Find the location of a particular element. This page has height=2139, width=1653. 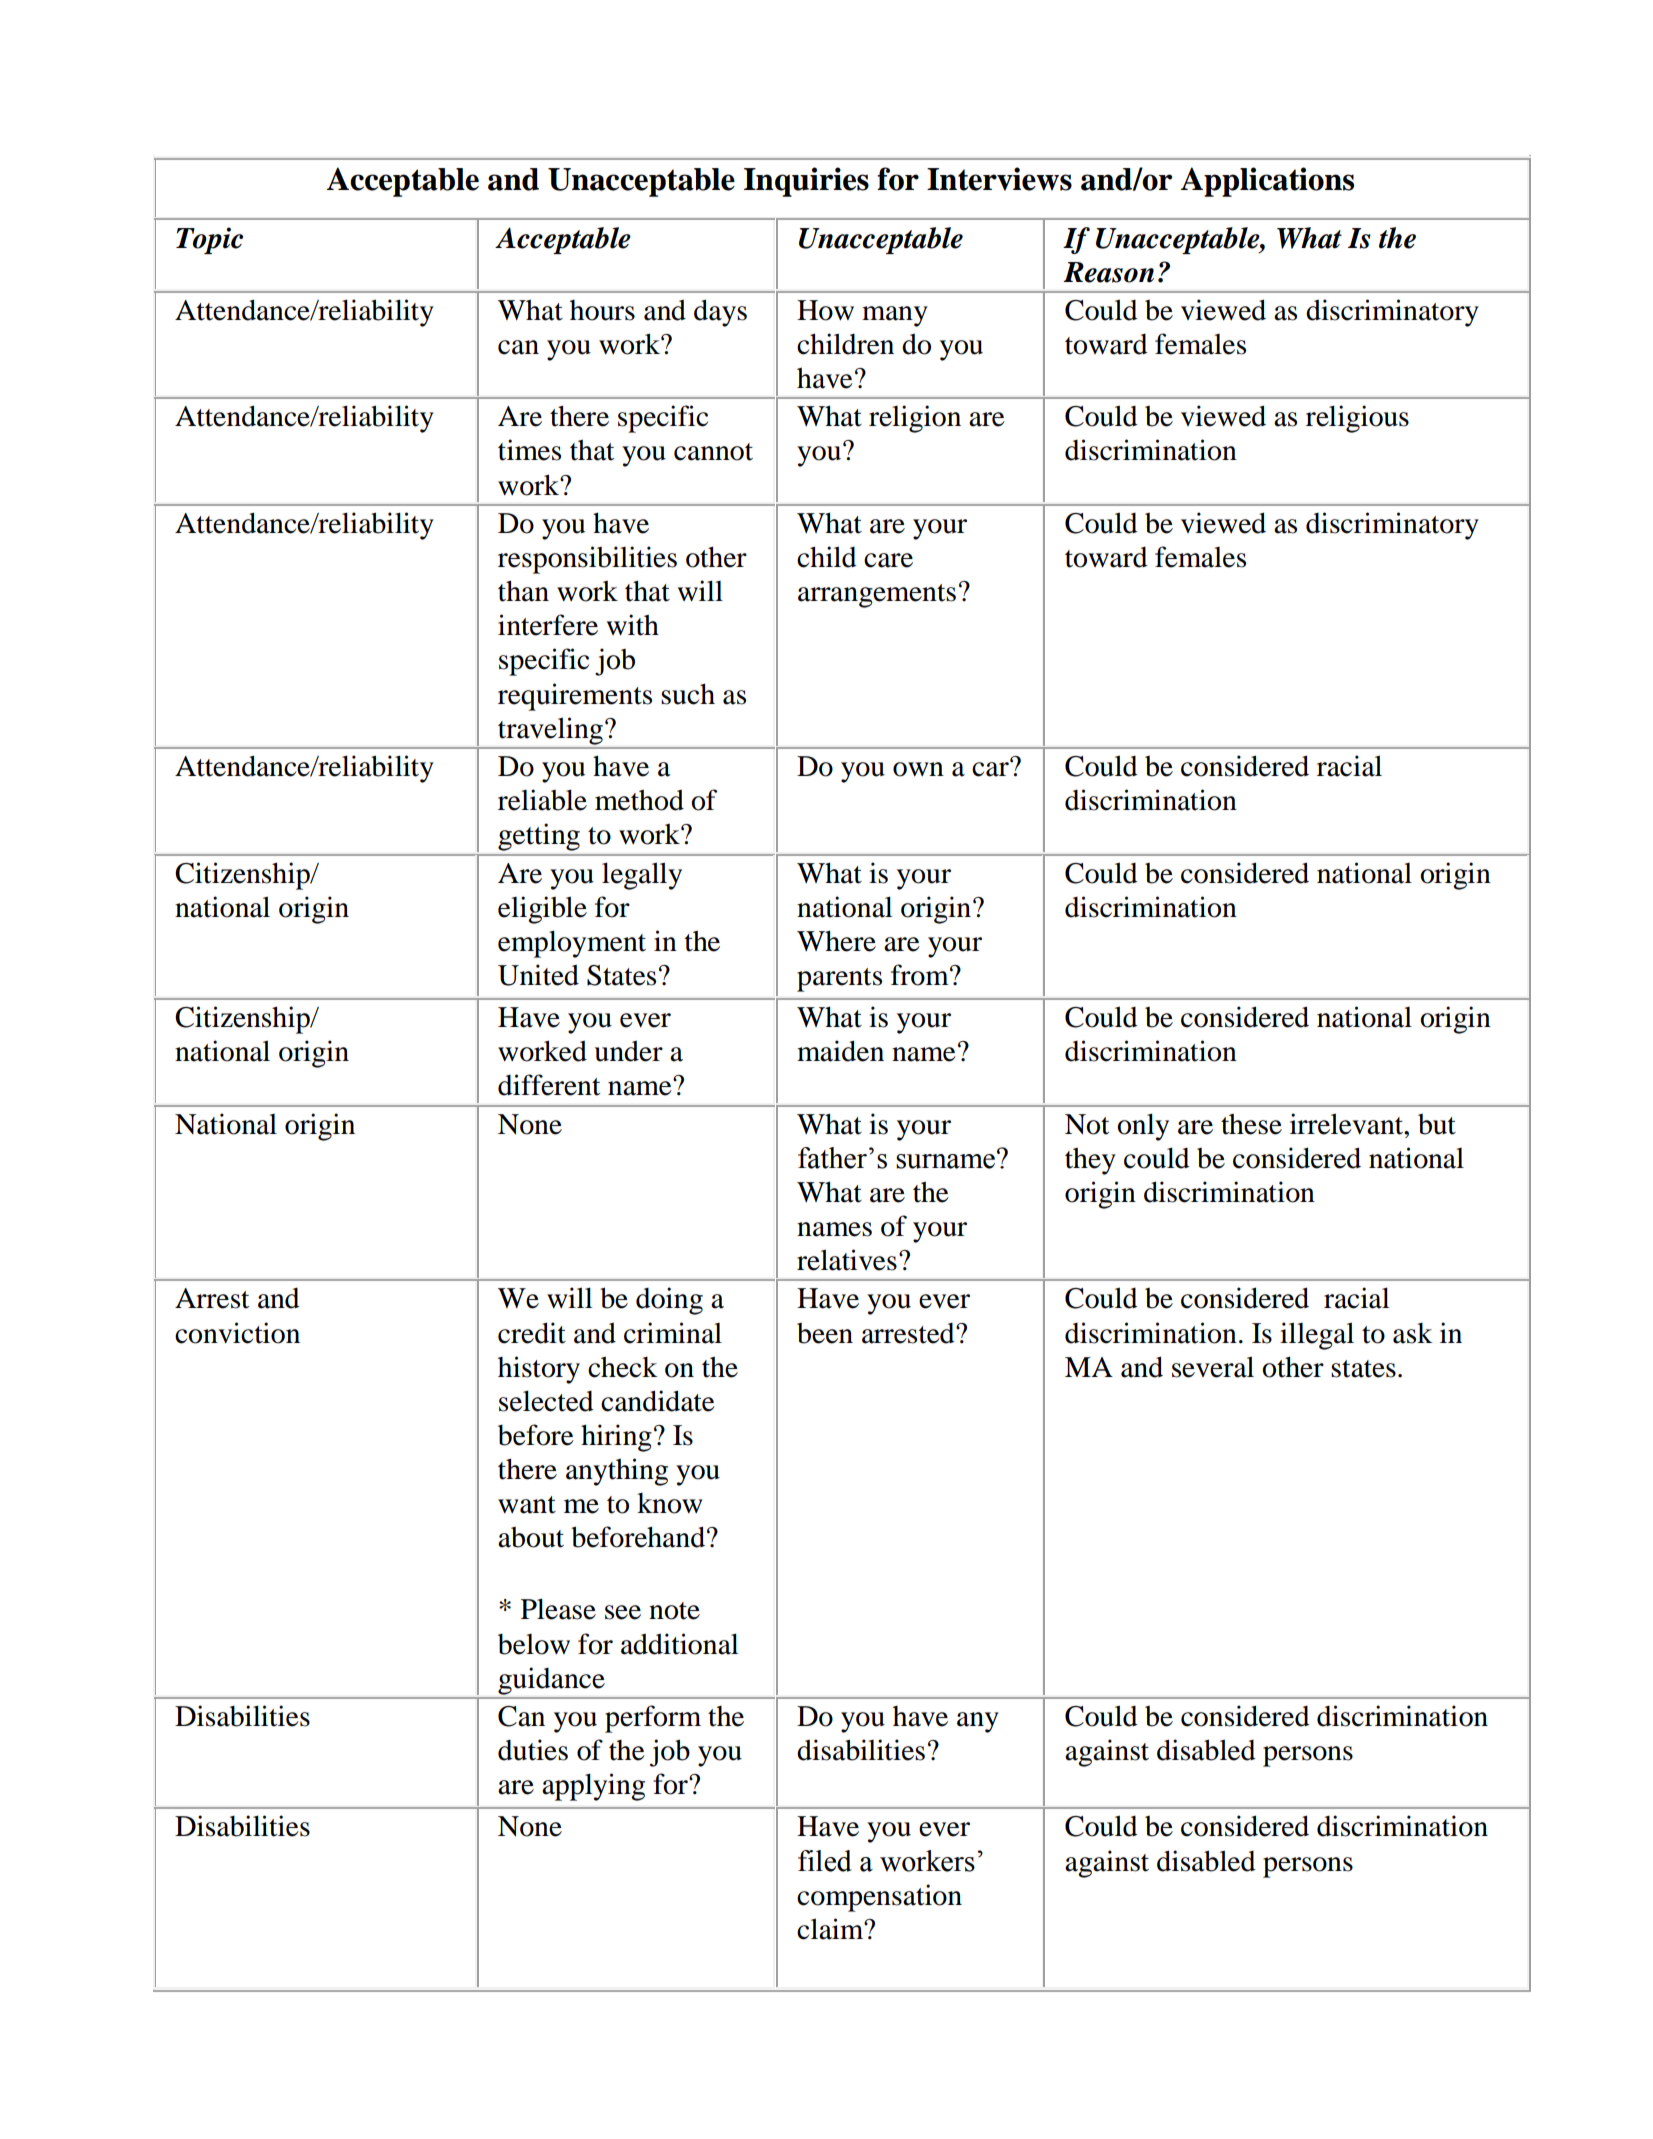

religious is located at coordinates (1357, 419).
